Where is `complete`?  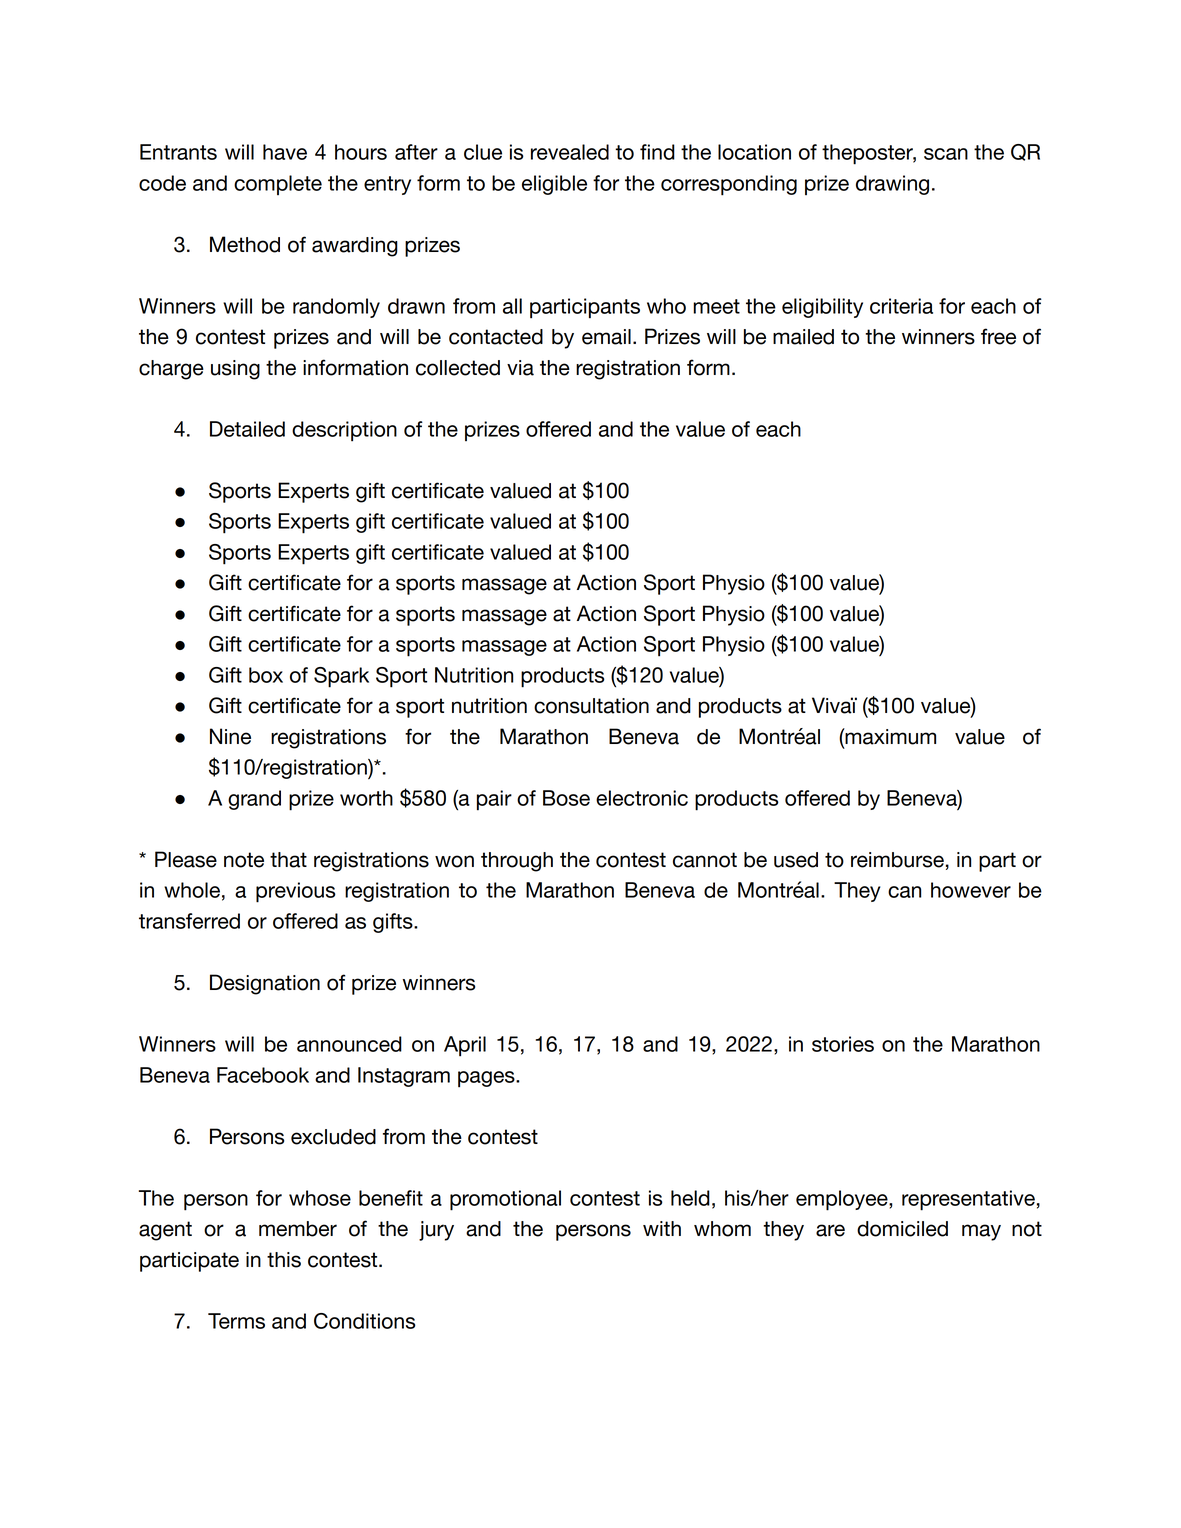
complete is located at coordinates (278, 185).
